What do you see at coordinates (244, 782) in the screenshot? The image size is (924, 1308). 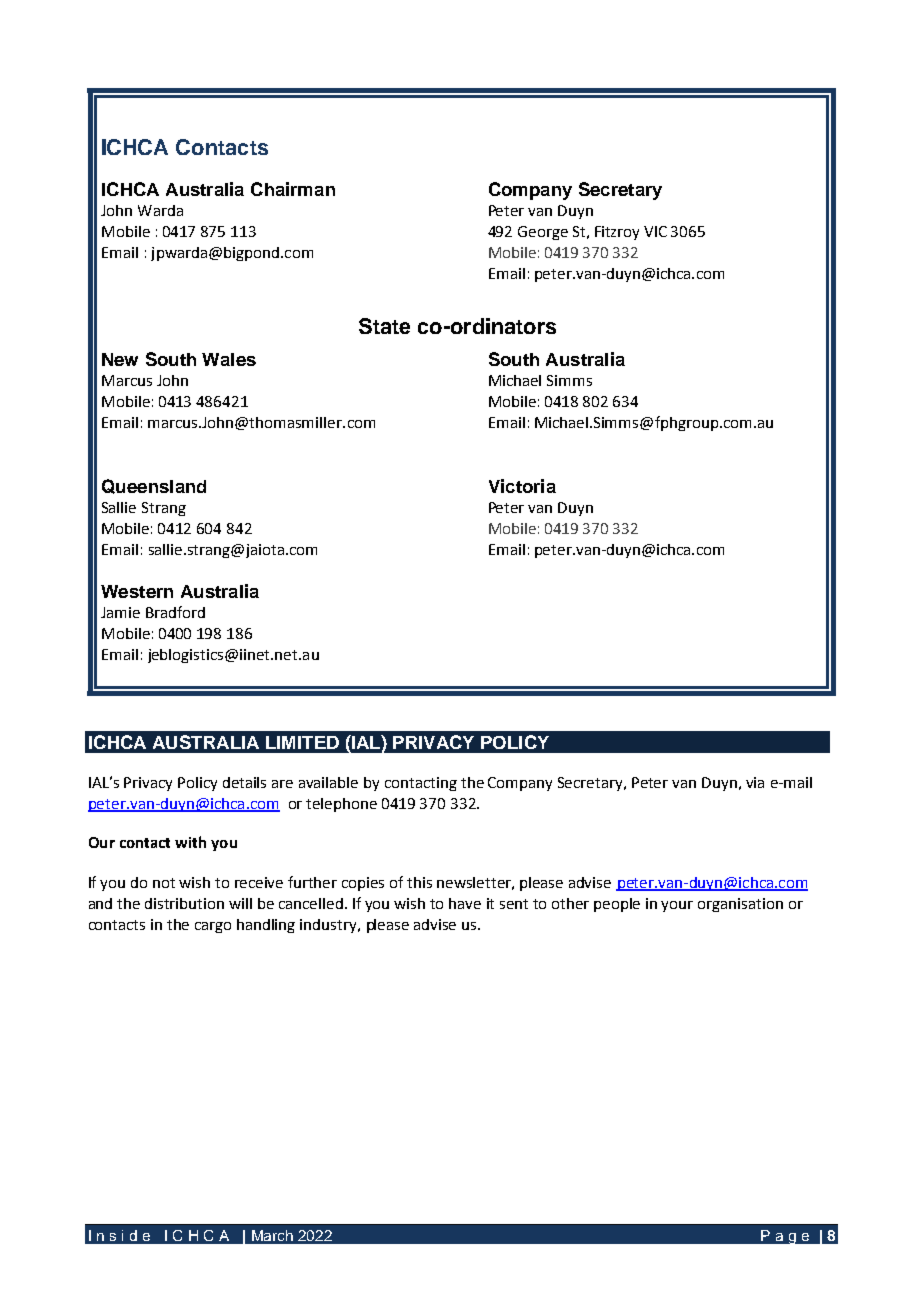 I see `details` at bounding box center [244, 782].
